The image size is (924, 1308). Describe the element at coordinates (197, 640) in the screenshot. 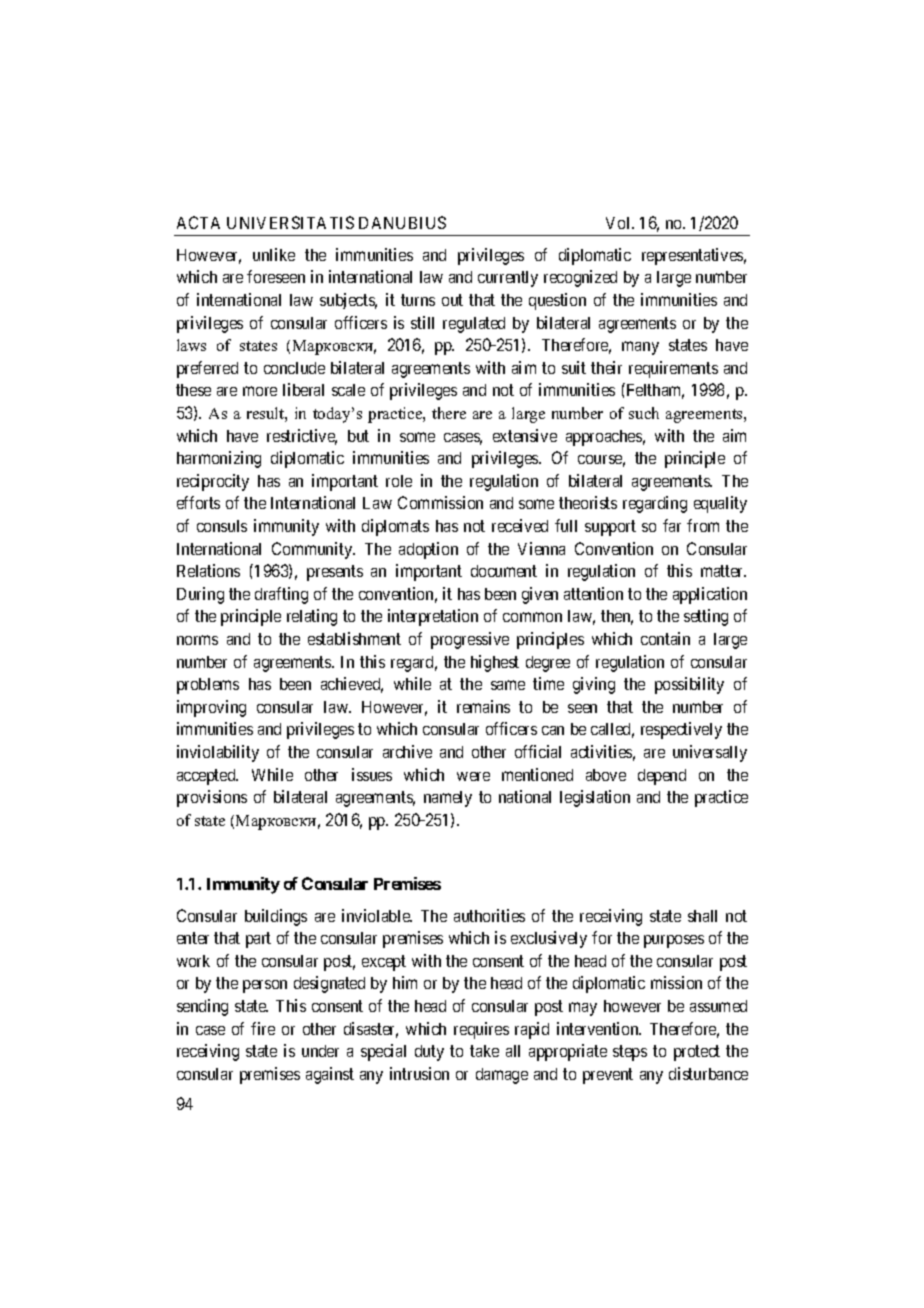

I see `norms` at that location.
